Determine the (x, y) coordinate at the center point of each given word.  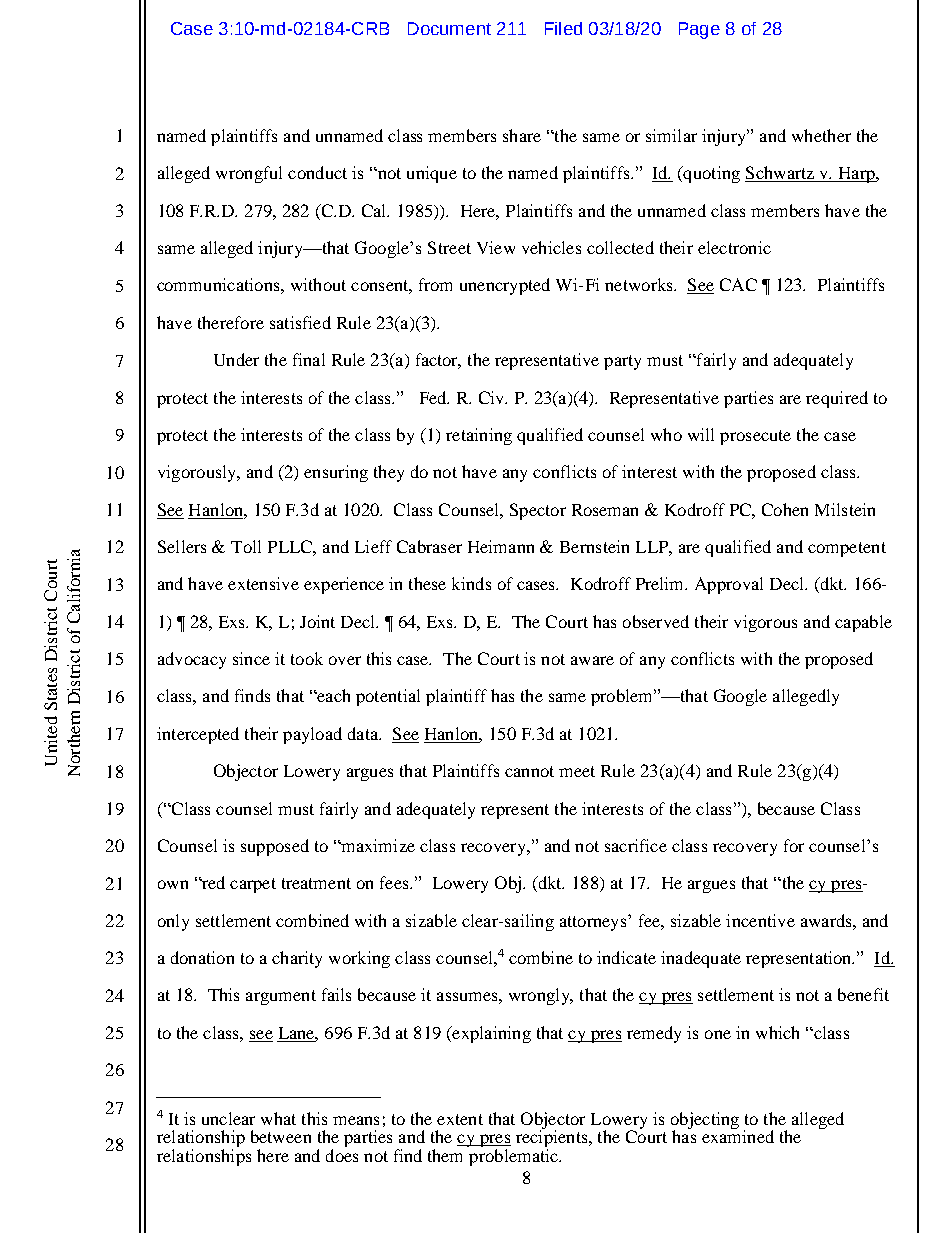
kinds (471, 583)
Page (699, 30)
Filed (563, 28)
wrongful (249, 174)
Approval (729, 585)
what (278, 1118)
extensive (263, 583)
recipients (553, 1139)
